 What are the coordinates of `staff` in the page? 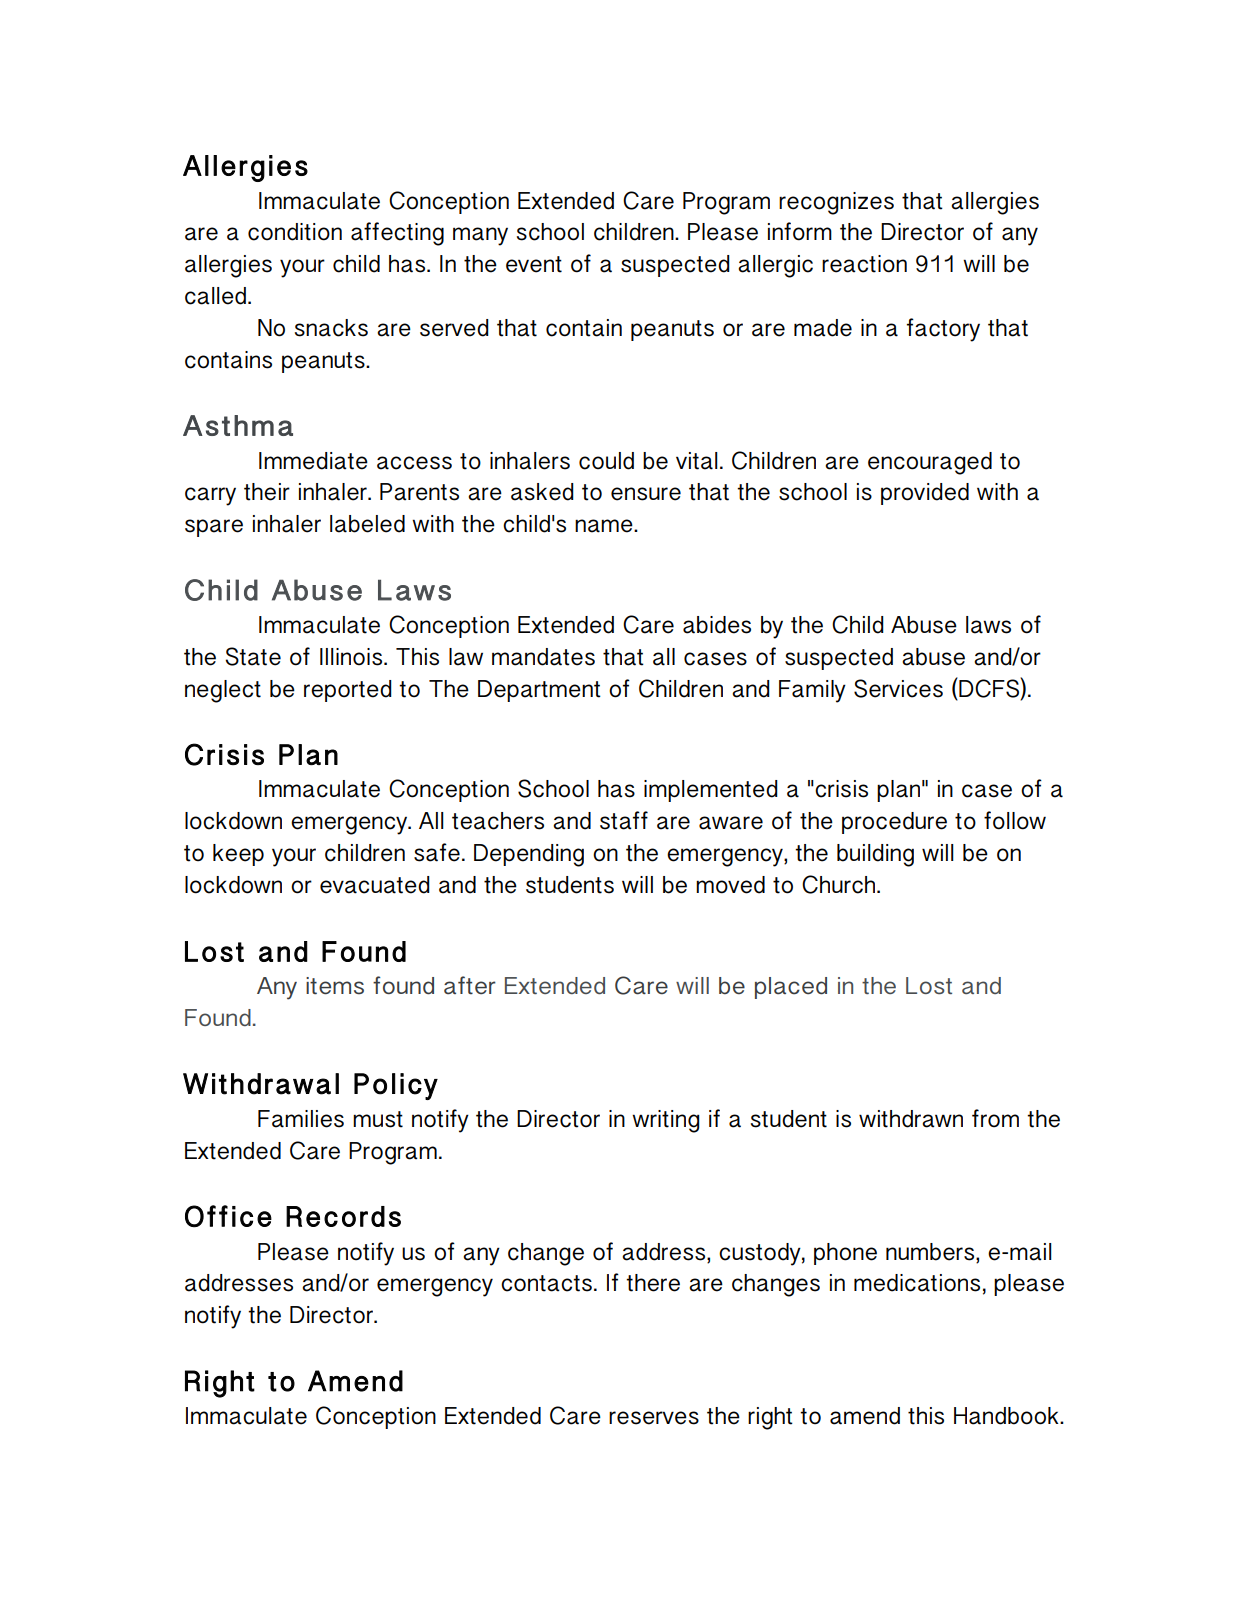 It's located at (624, 820).
